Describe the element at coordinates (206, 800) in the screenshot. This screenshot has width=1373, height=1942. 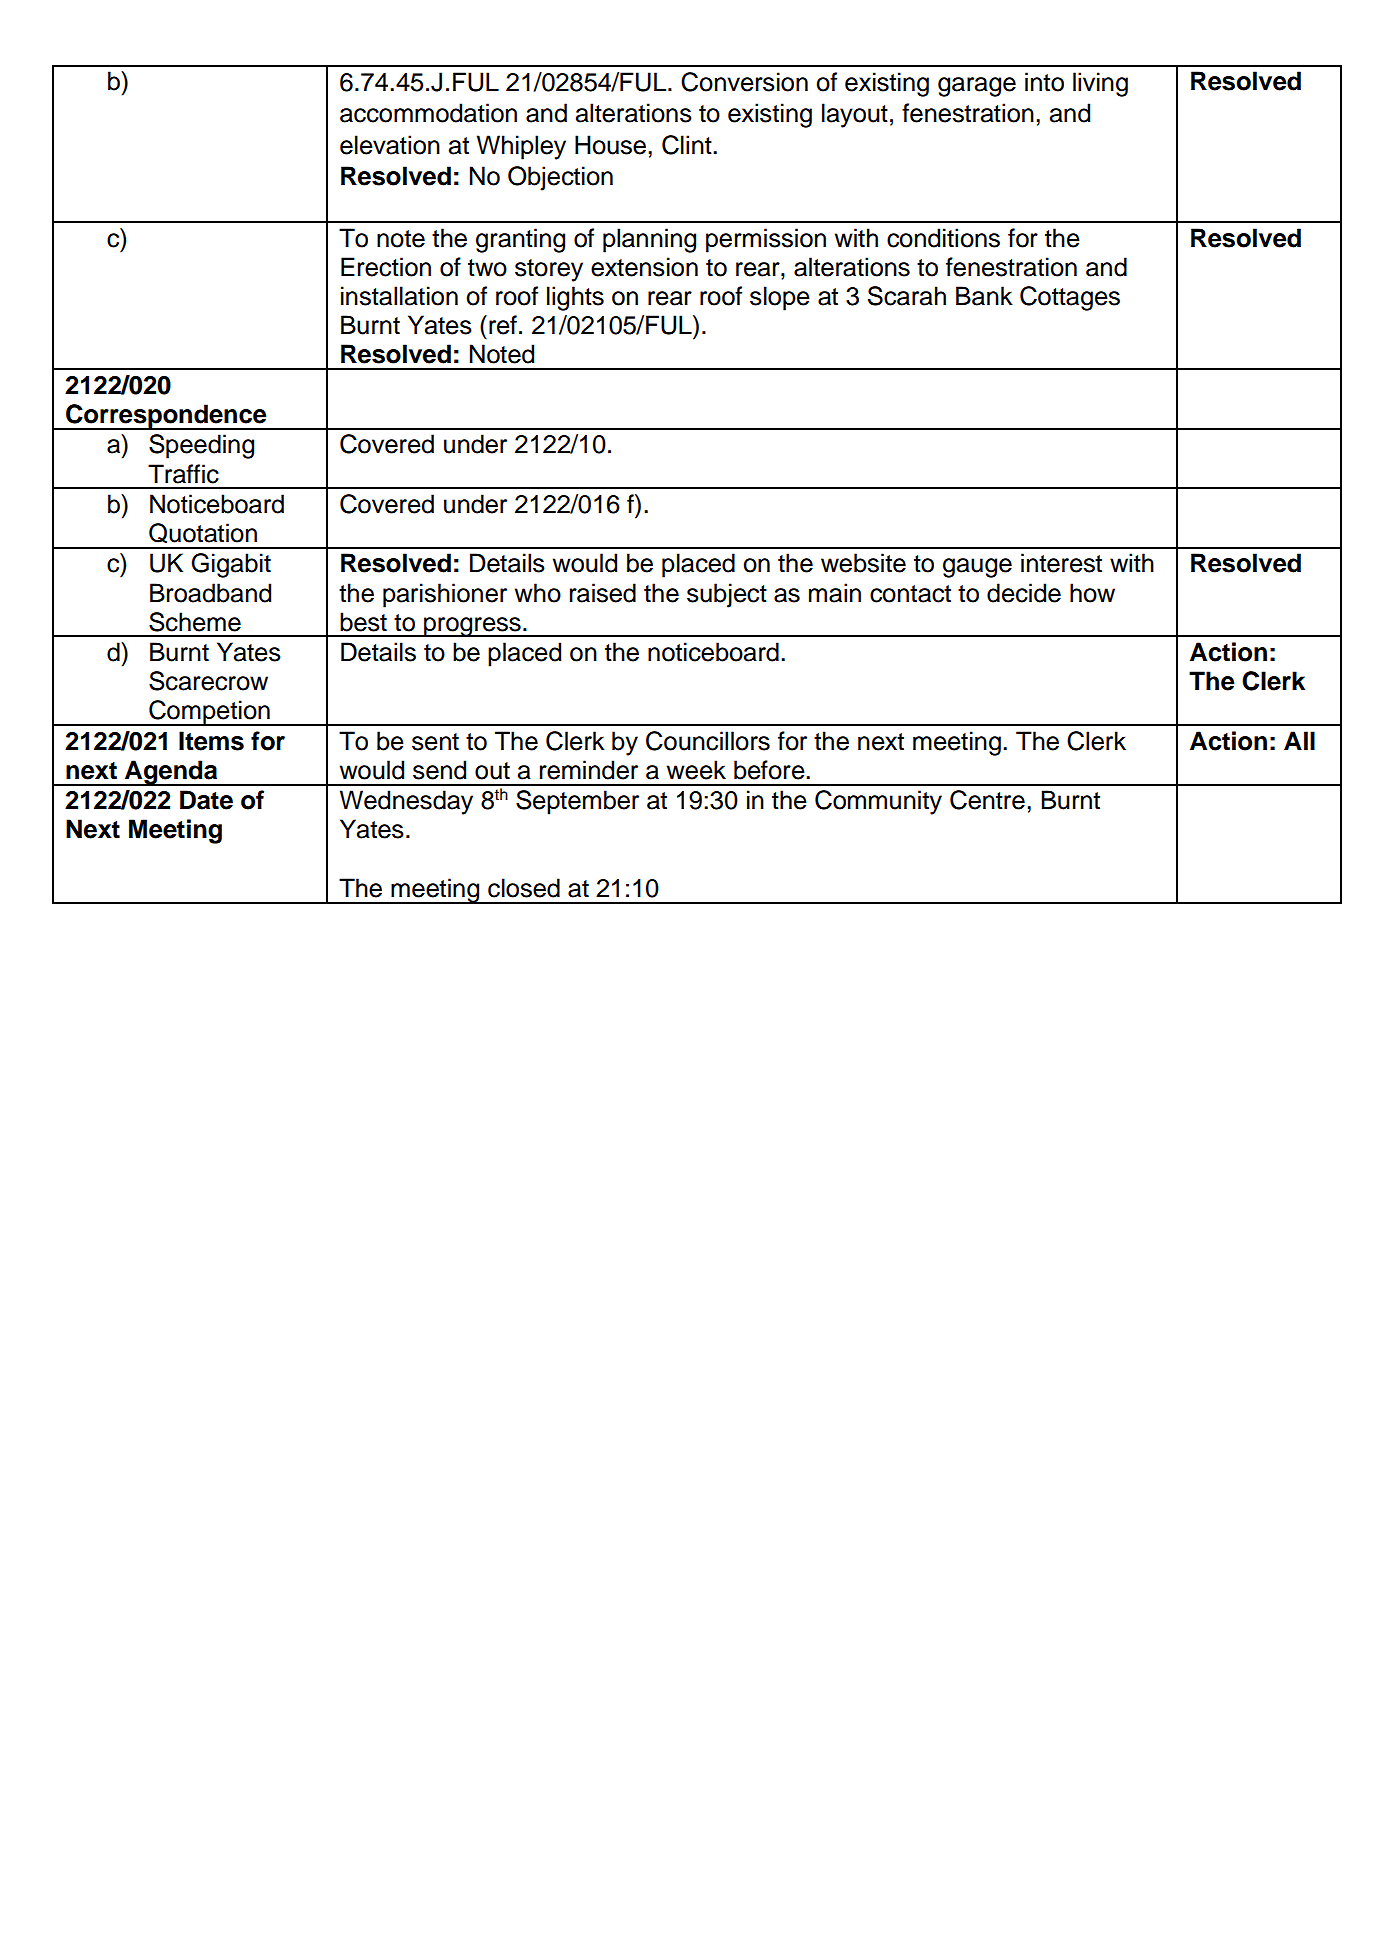
I see `Date` at that location.
